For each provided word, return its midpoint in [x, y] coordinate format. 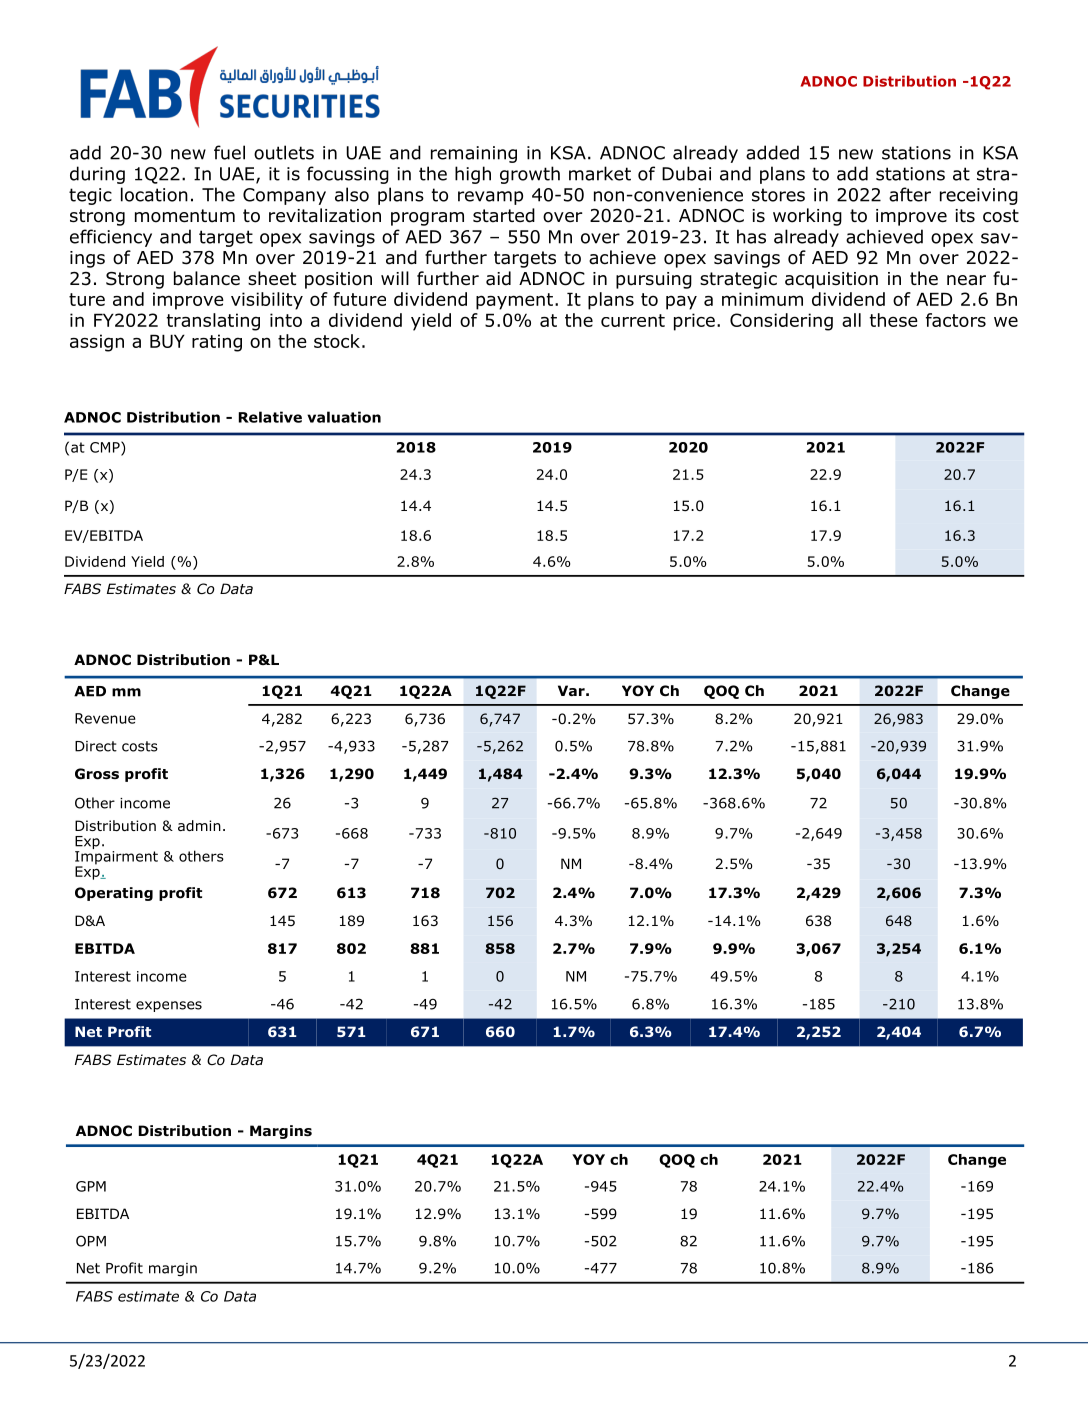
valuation [344, 417]
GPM [91, 1186]
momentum [185, 216]
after [910, 194]
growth [530, 175]
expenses [169, 1006]
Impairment [116, 857]
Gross [97, 774]
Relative [270, 417]
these [893, 320]
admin [199, 826]
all [851, 320]
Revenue [105, 718]
